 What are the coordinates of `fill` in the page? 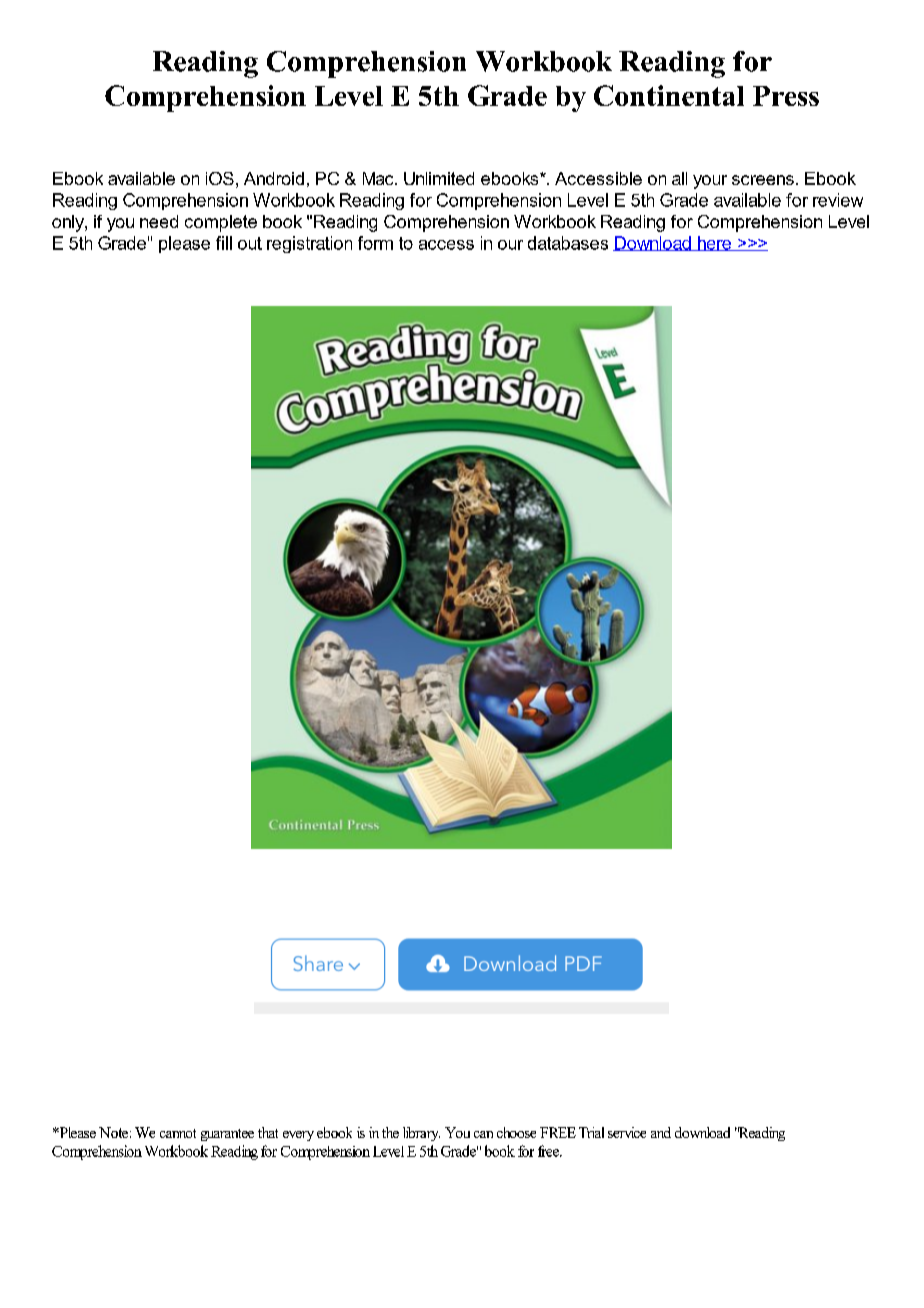 It's located at (224, 243).
